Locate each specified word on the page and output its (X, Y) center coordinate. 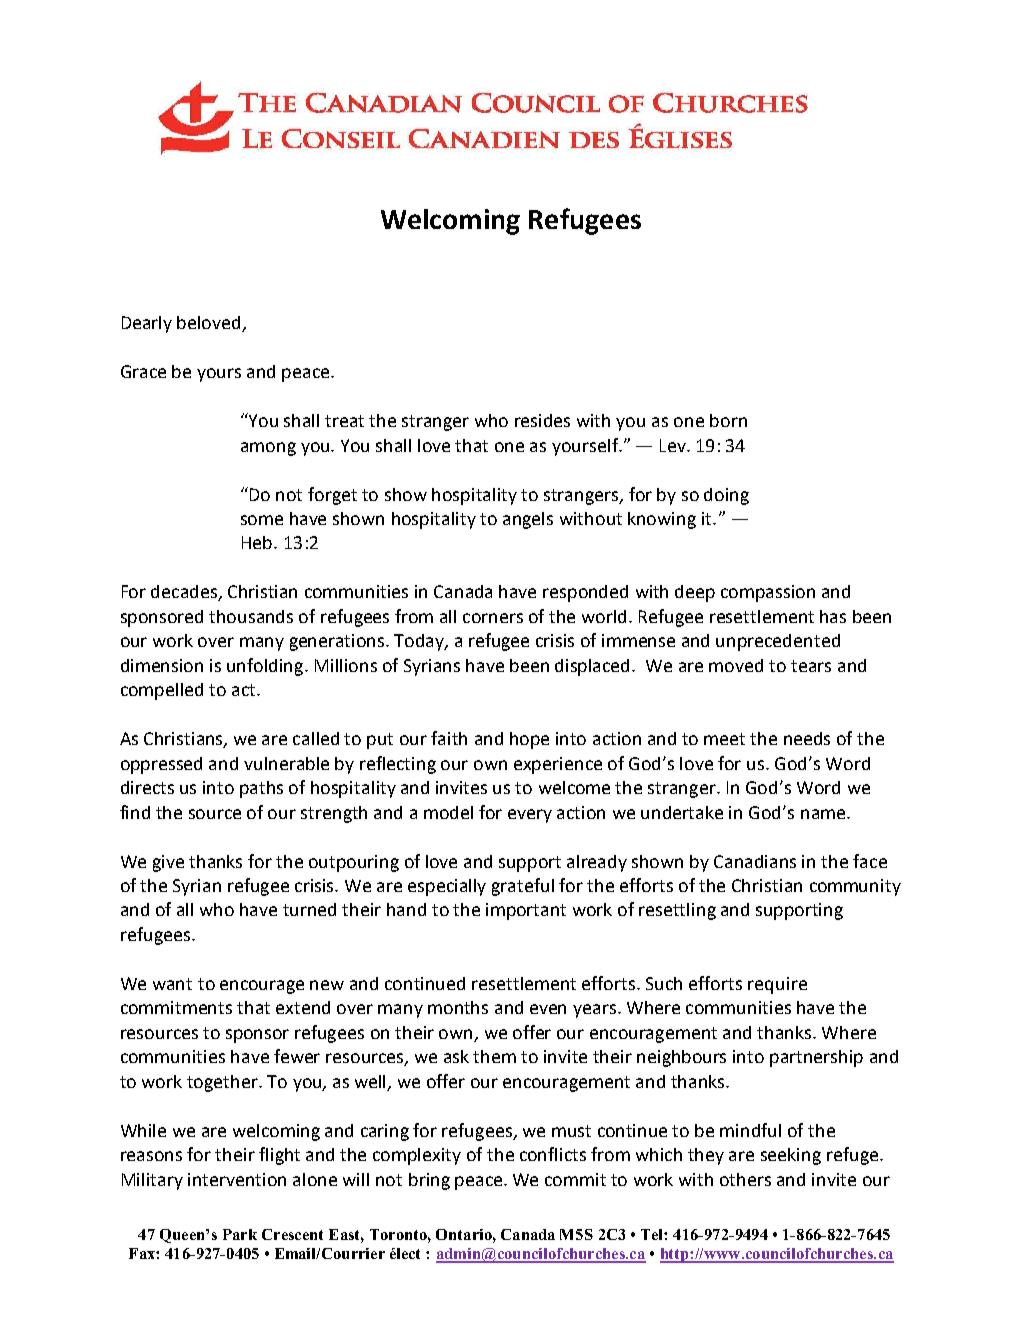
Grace (143, 371)
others (745, 1179)
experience (558, 765)
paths (261, 789)
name (824, 814)
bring (429, 1181)
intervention (237, 1179)
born (728, 420)
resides (542, 420)
